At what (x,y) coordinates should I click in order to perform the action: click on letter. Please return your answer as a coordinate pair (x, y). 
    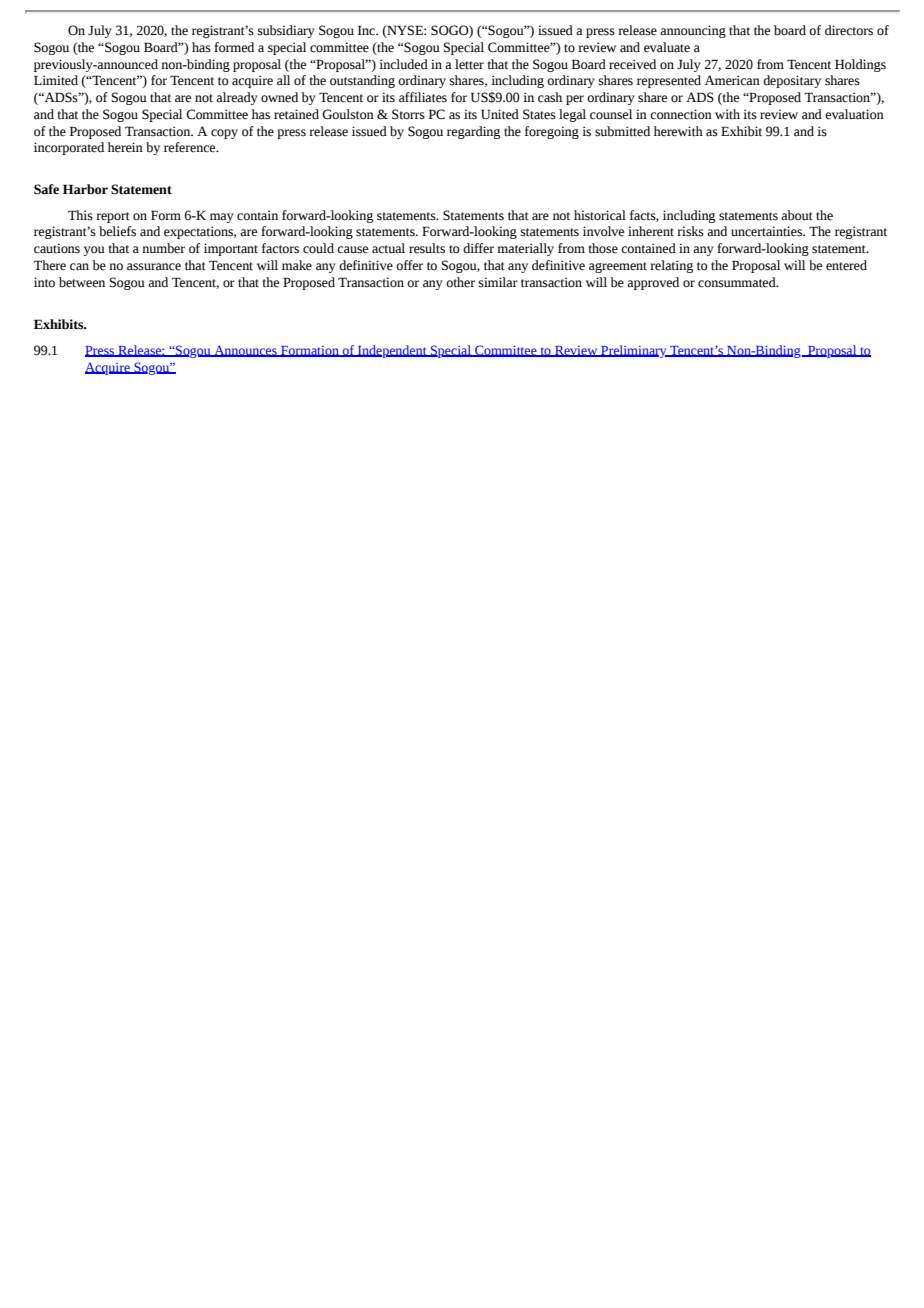
    Looking at the image, I should click on (469, 64).
